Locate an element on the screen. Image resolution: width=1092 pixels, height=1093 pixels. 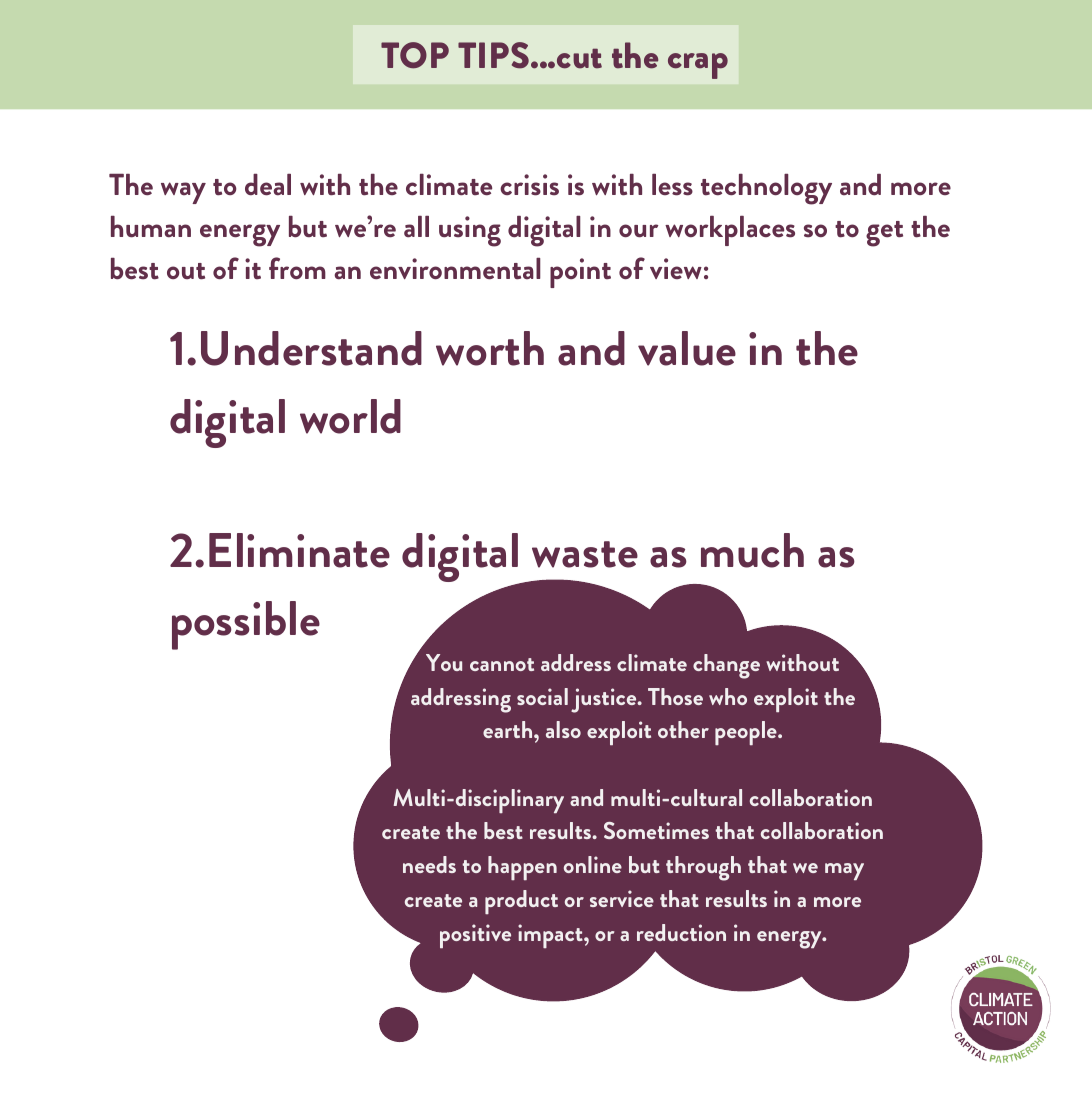
possible is located at coordinates (246, 625).
